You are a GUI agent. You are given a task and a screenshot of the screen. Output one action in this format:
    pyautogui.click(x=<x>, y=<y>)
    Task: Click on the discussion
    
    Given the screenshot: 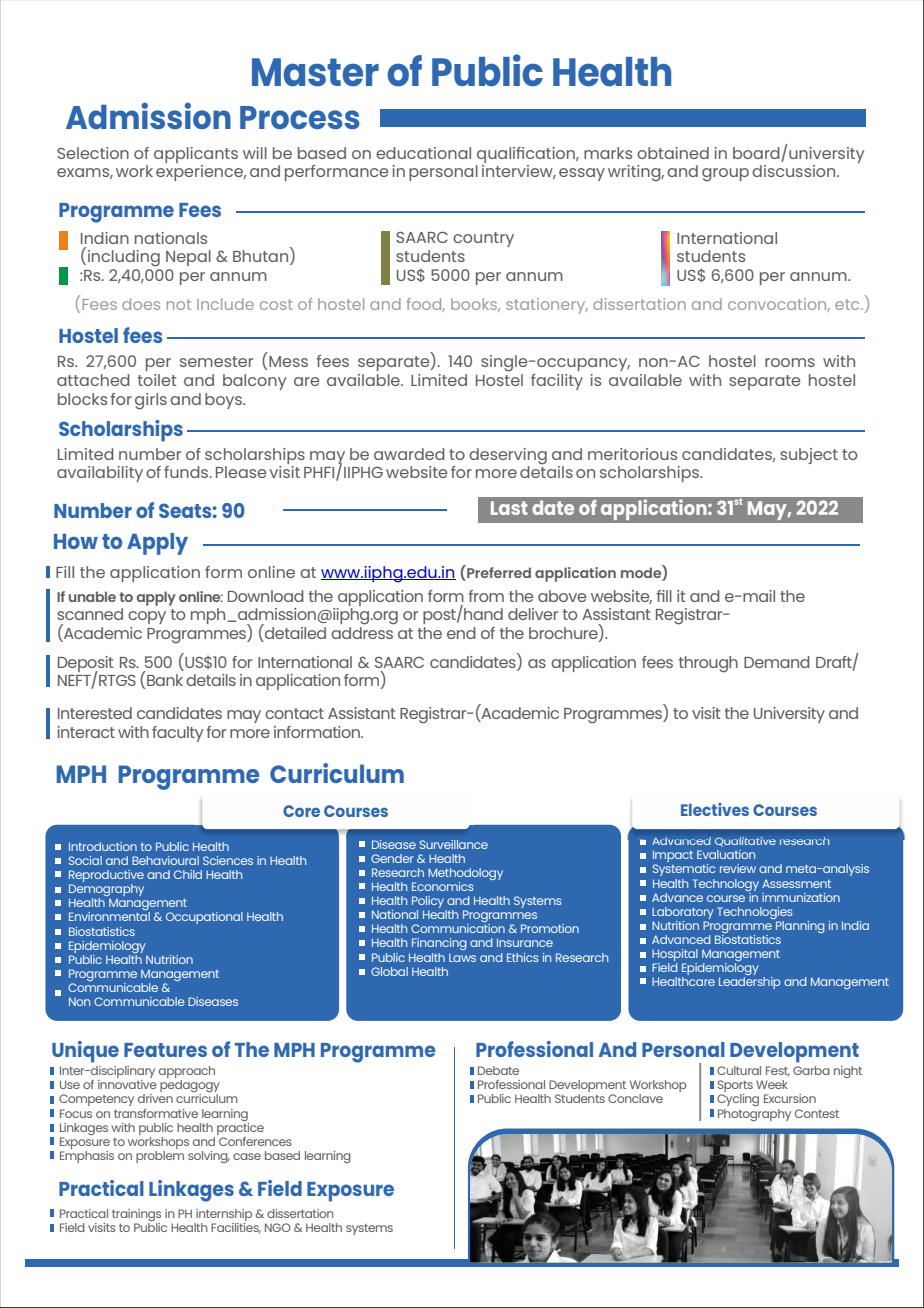 What is the action you would take?
    pyautogui.click(x=795, y=171)
